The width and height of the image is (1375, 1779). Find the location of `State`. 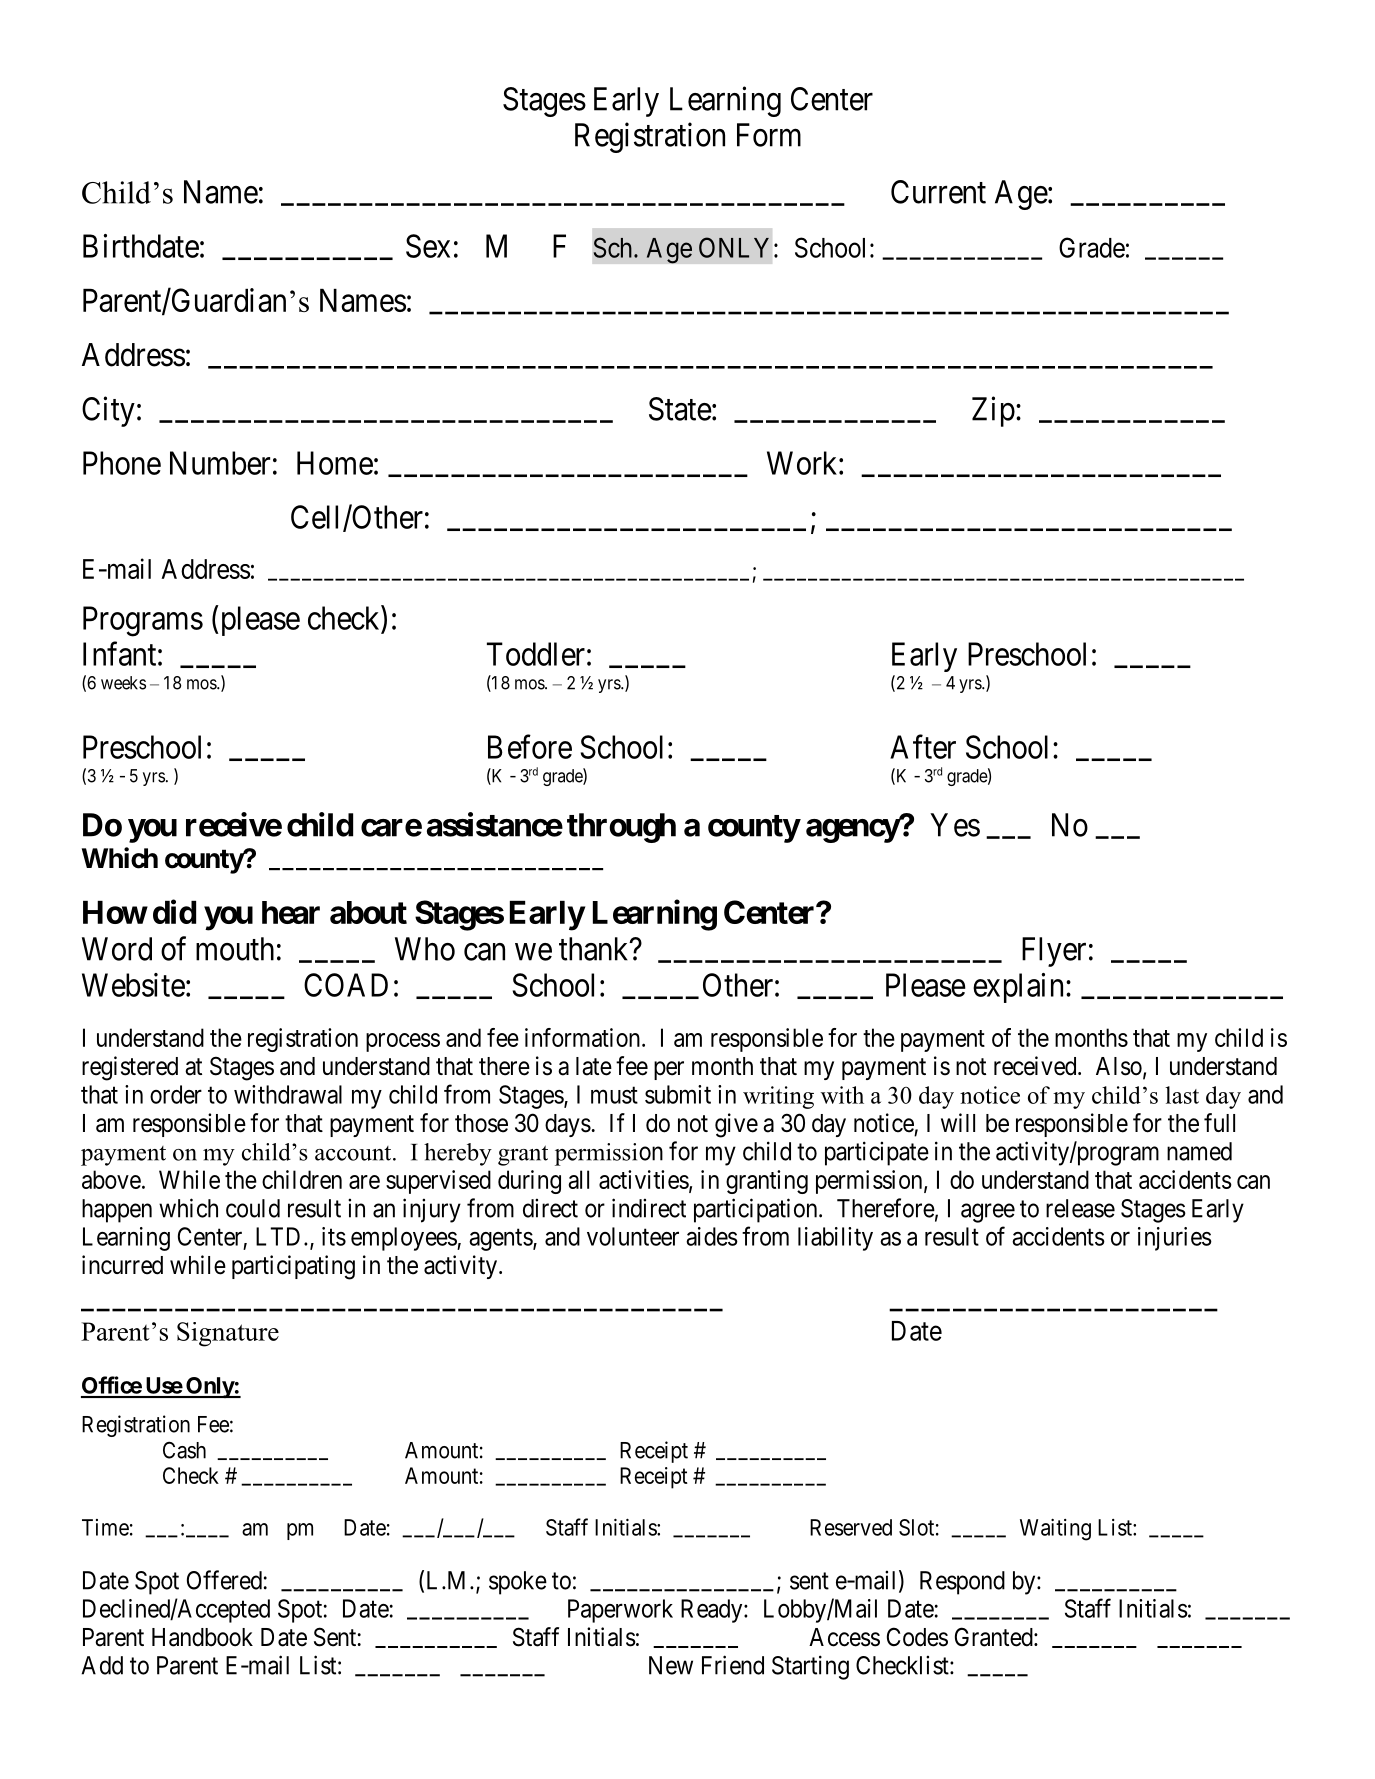

State is located at coordinates (680, 409).
